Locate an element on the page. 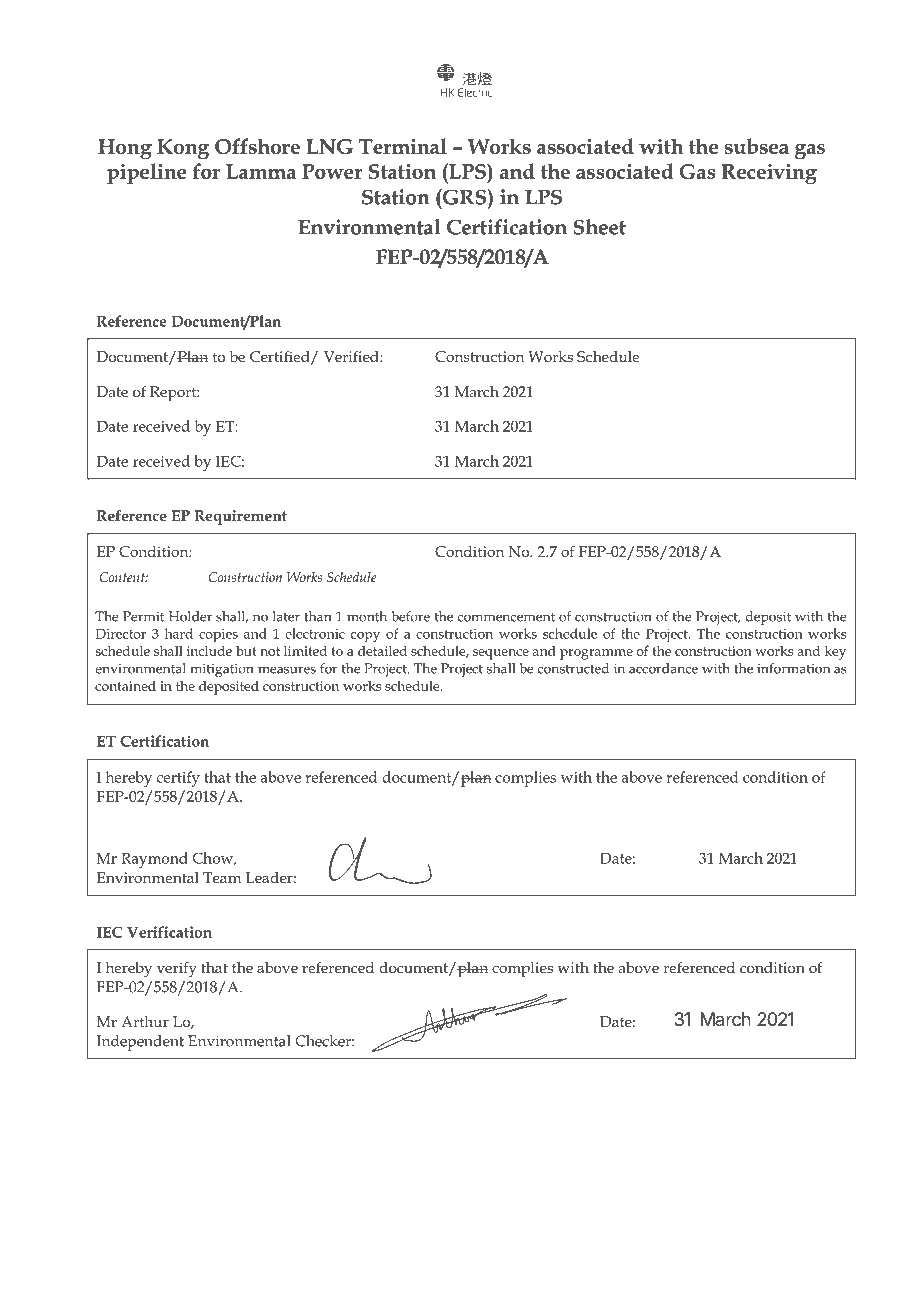 The image size is (924, 1308). information is located at coordinates (793, 668).
